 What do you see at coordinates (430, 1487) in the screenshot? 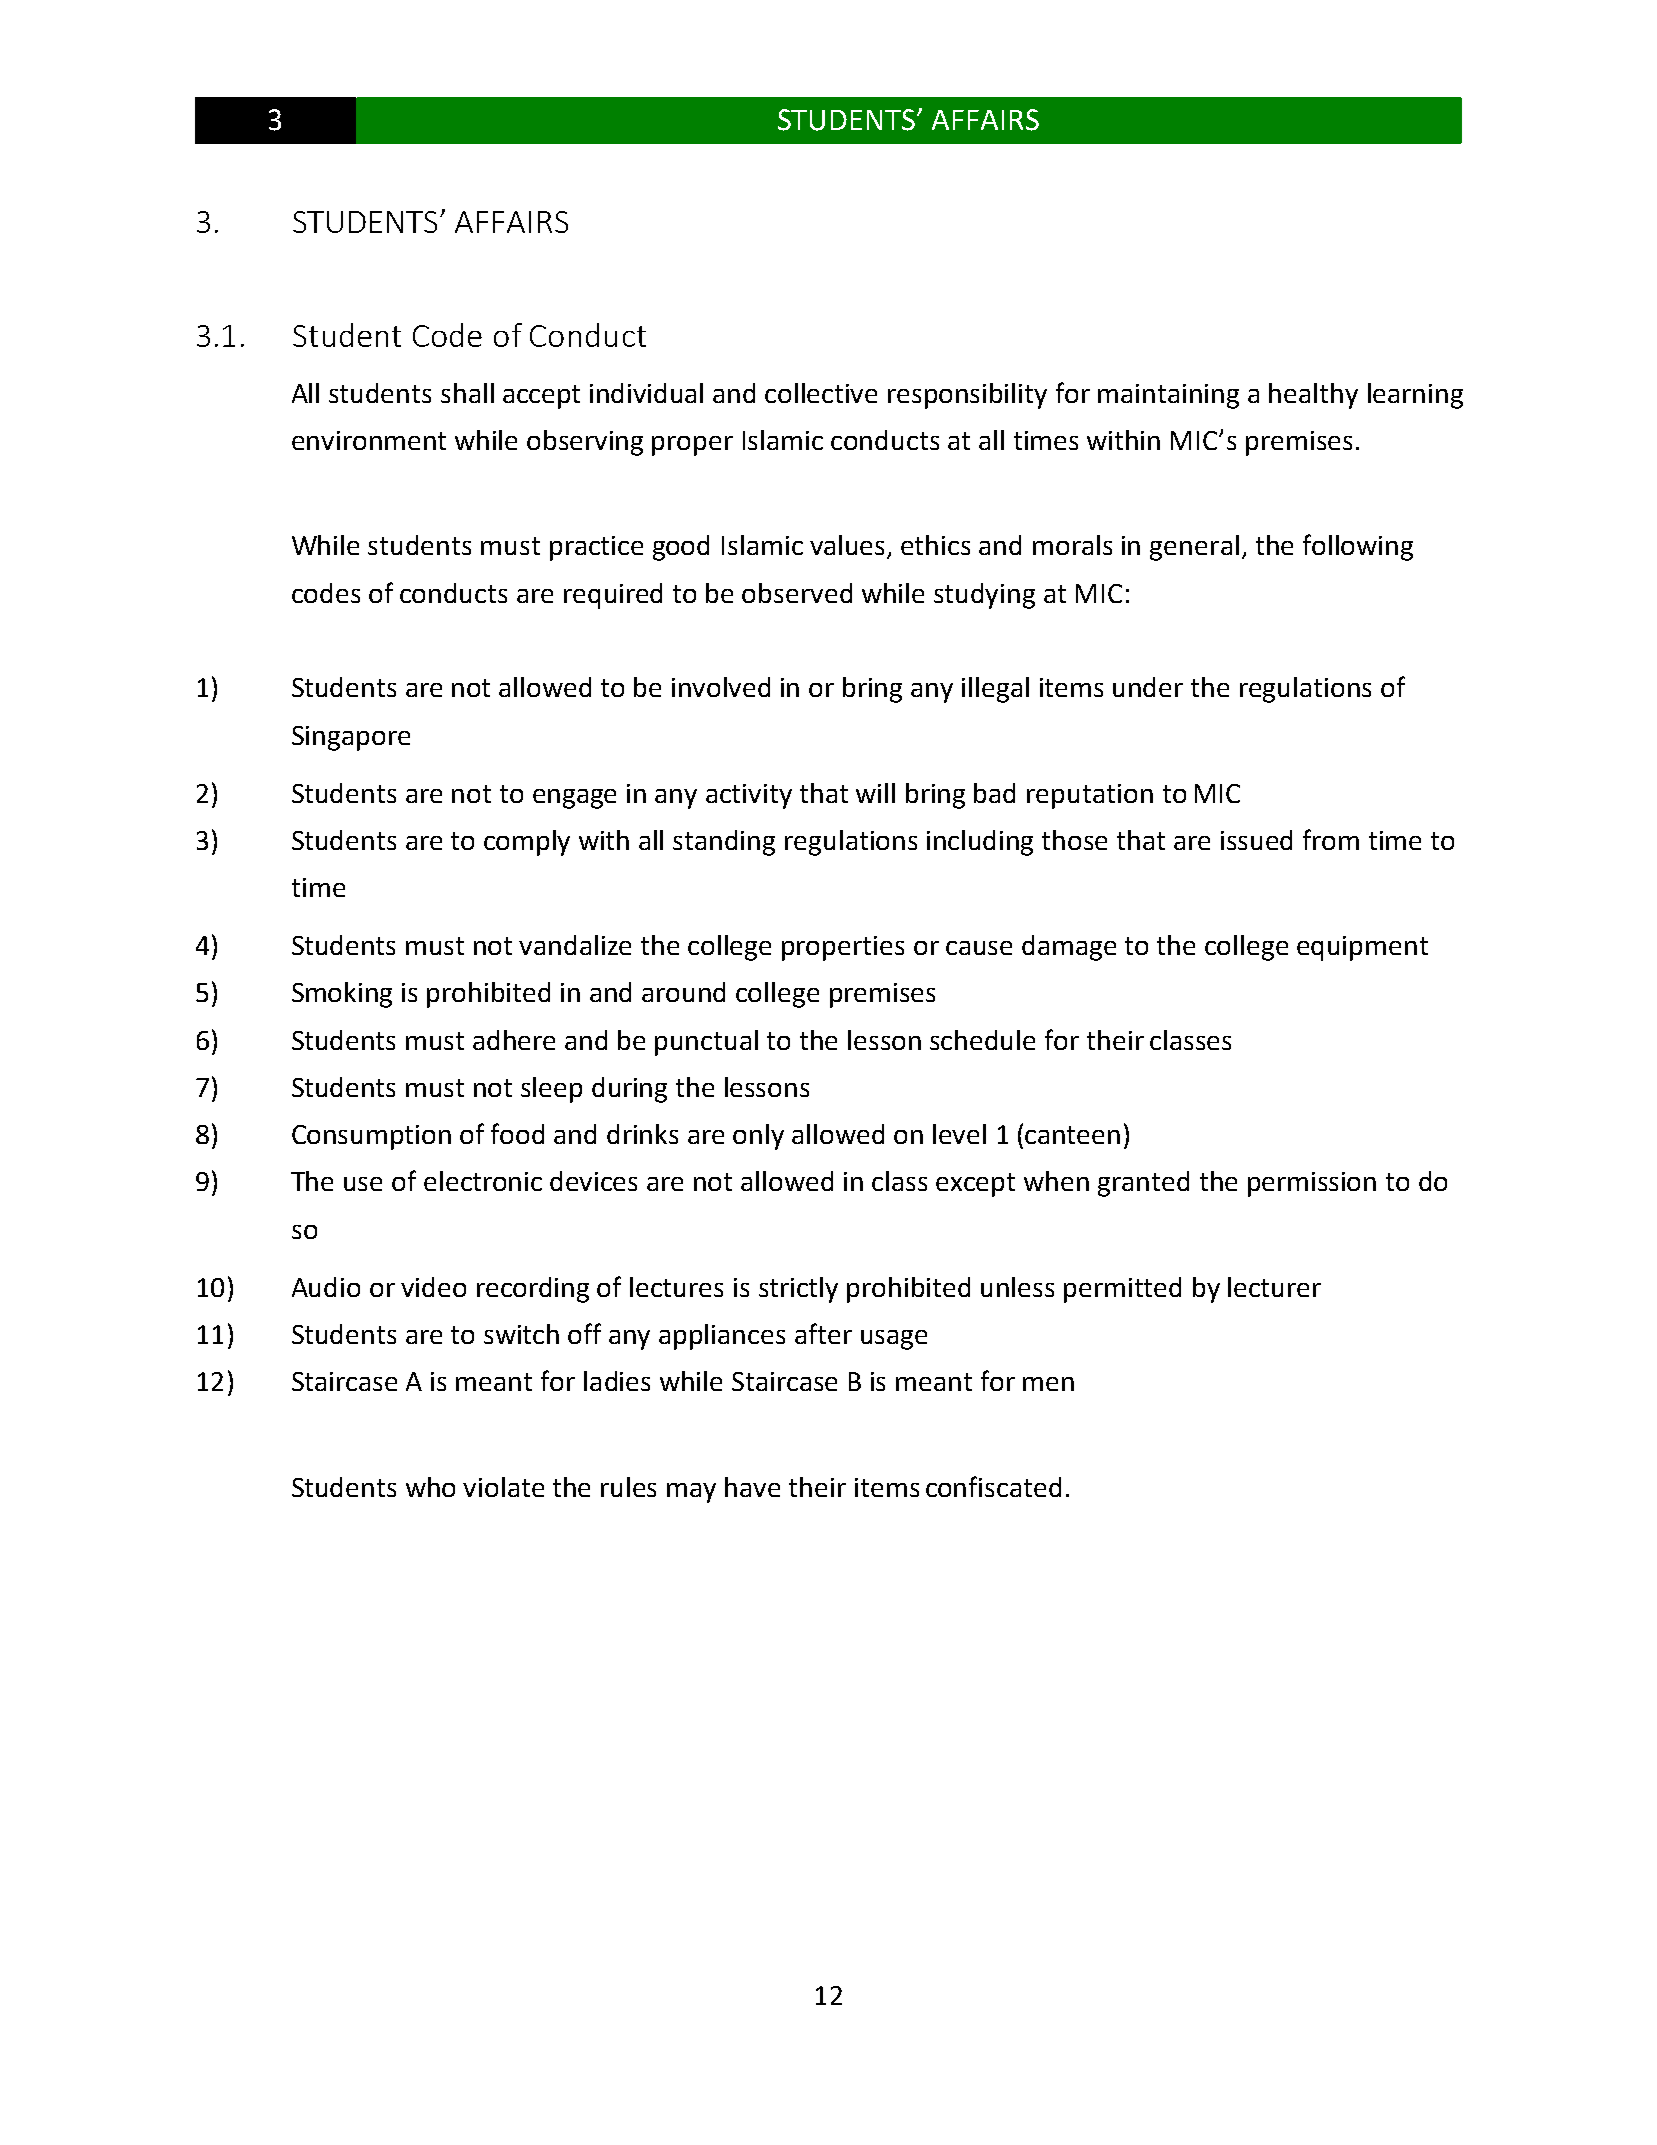
I see `who` at bounding box center [430, 1487].
